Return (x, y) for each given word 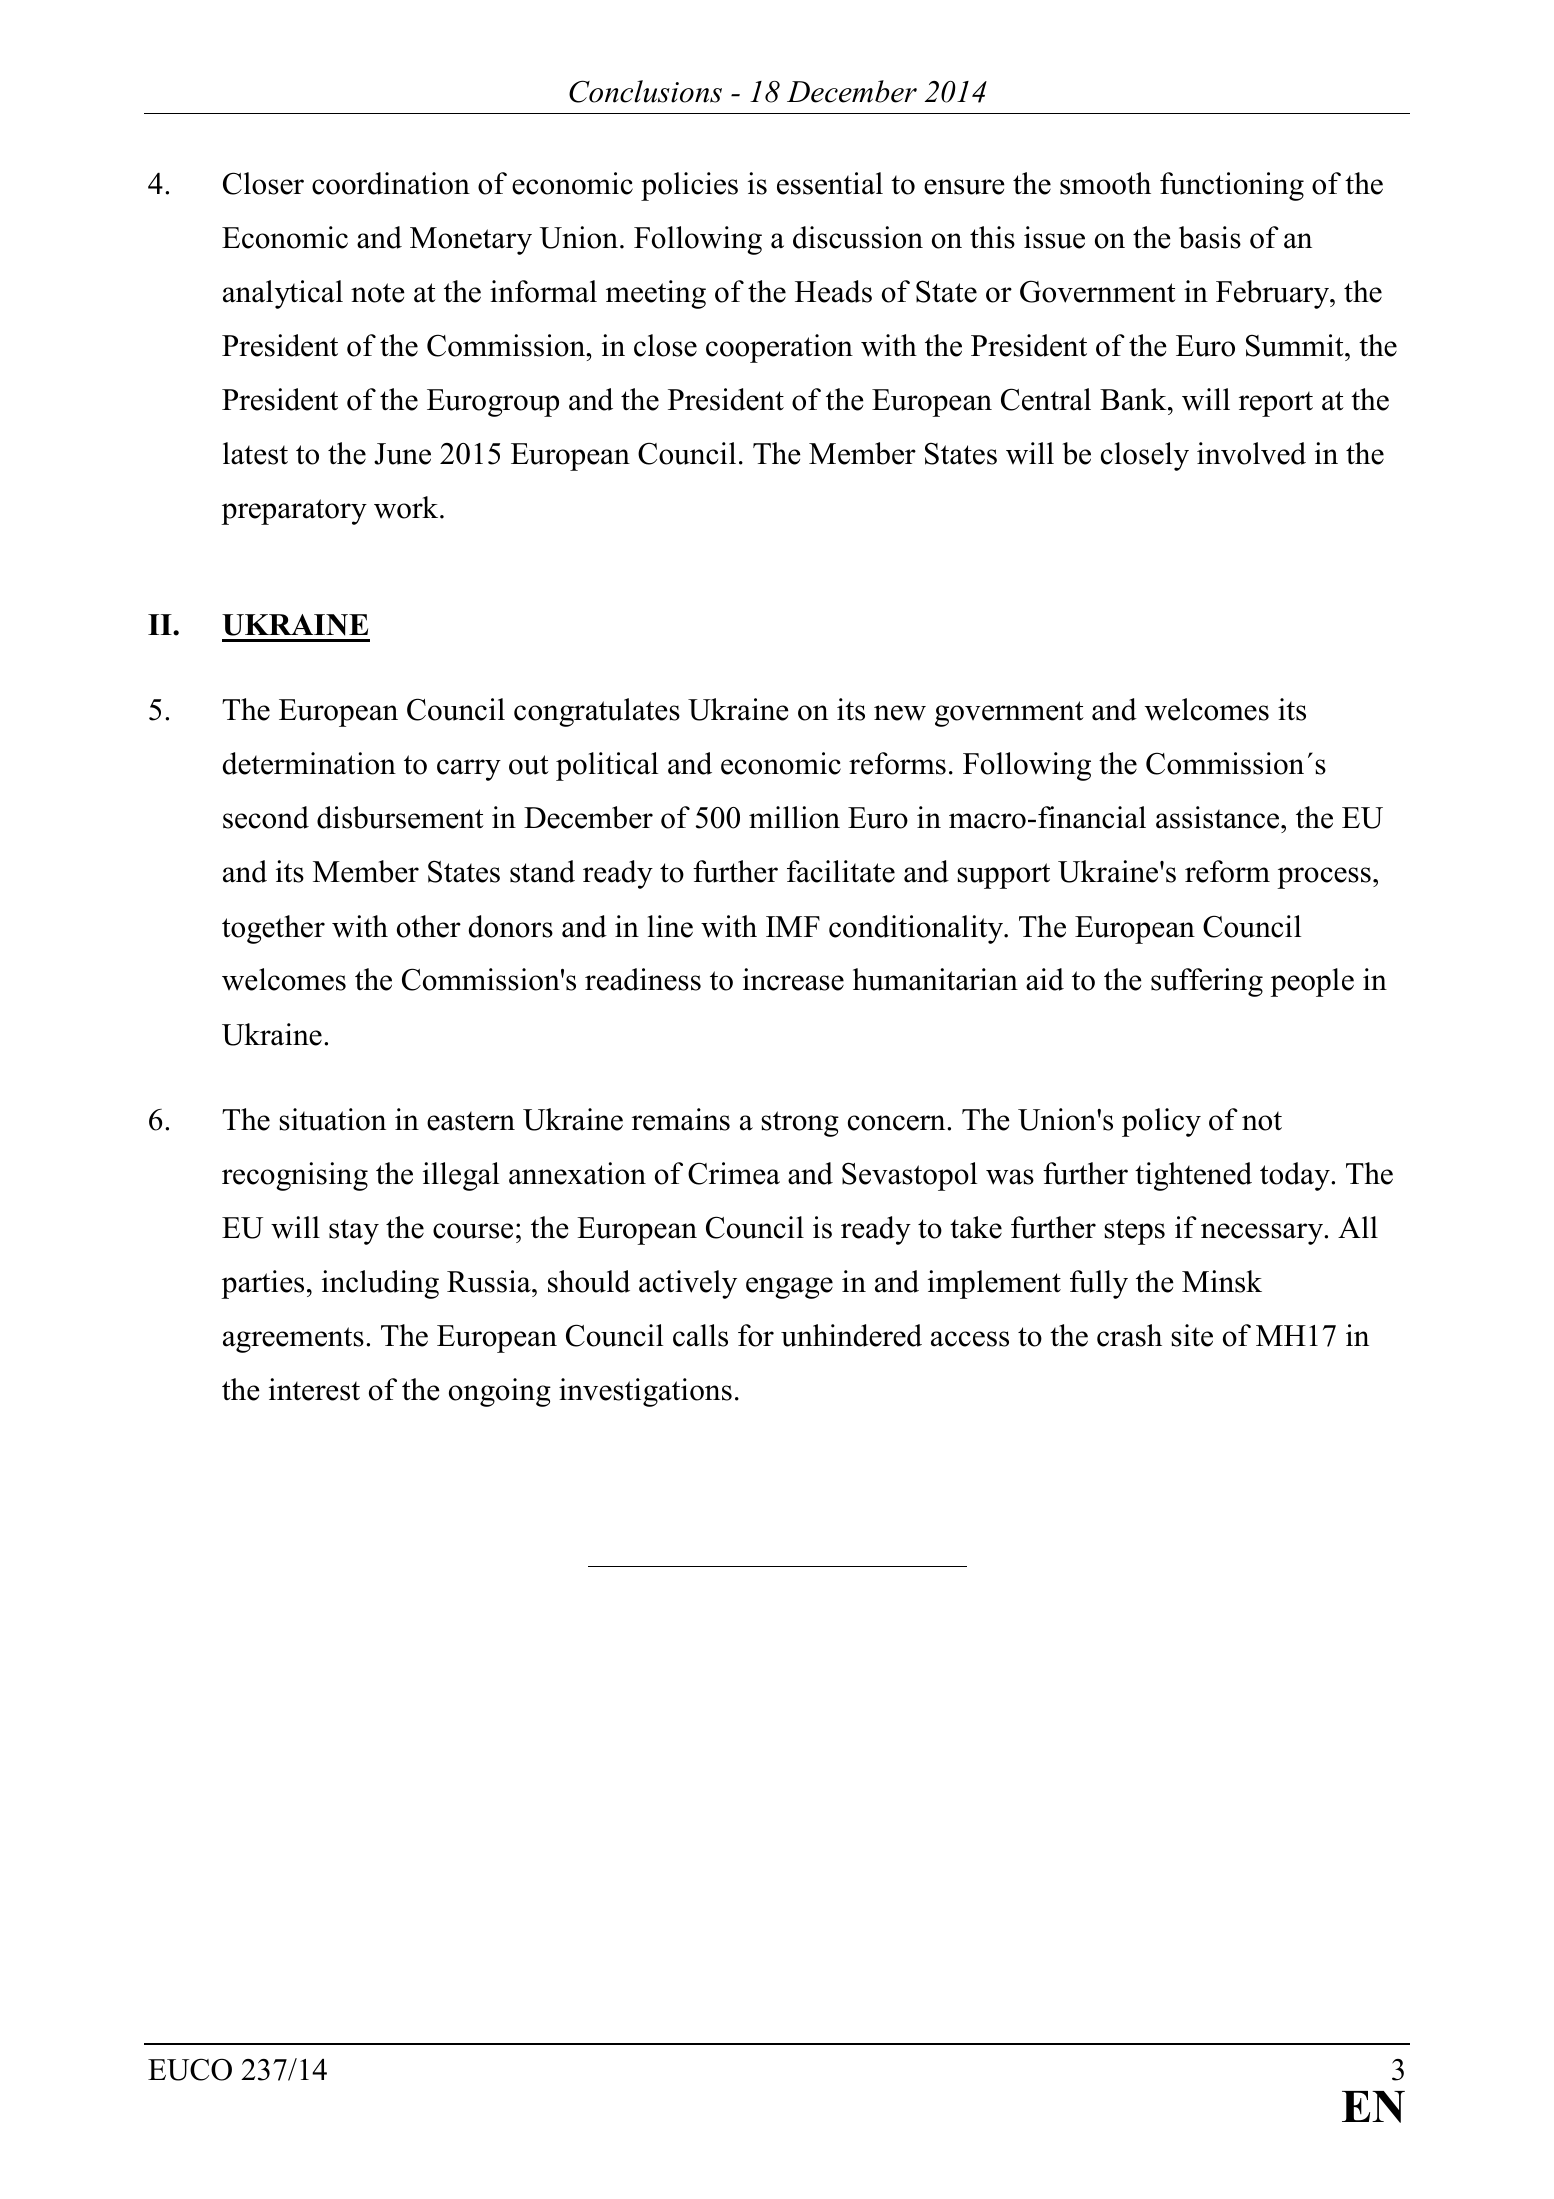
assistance (1219, 817)
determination (309, 763)
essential (830, 183)
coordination (391, 183)
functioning (1232, 186)
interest (314, 1389)
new (900, 713)
